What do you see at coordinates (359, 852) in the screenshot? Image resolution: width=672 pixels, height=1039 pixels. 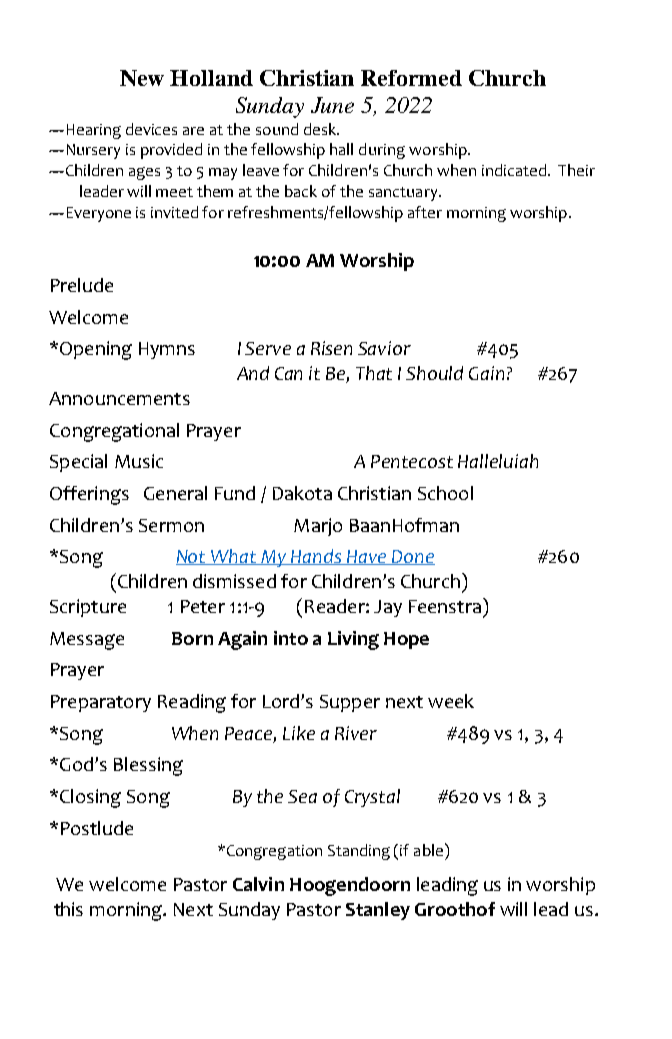 I see `Standing` at bounding box center [359, 852].
